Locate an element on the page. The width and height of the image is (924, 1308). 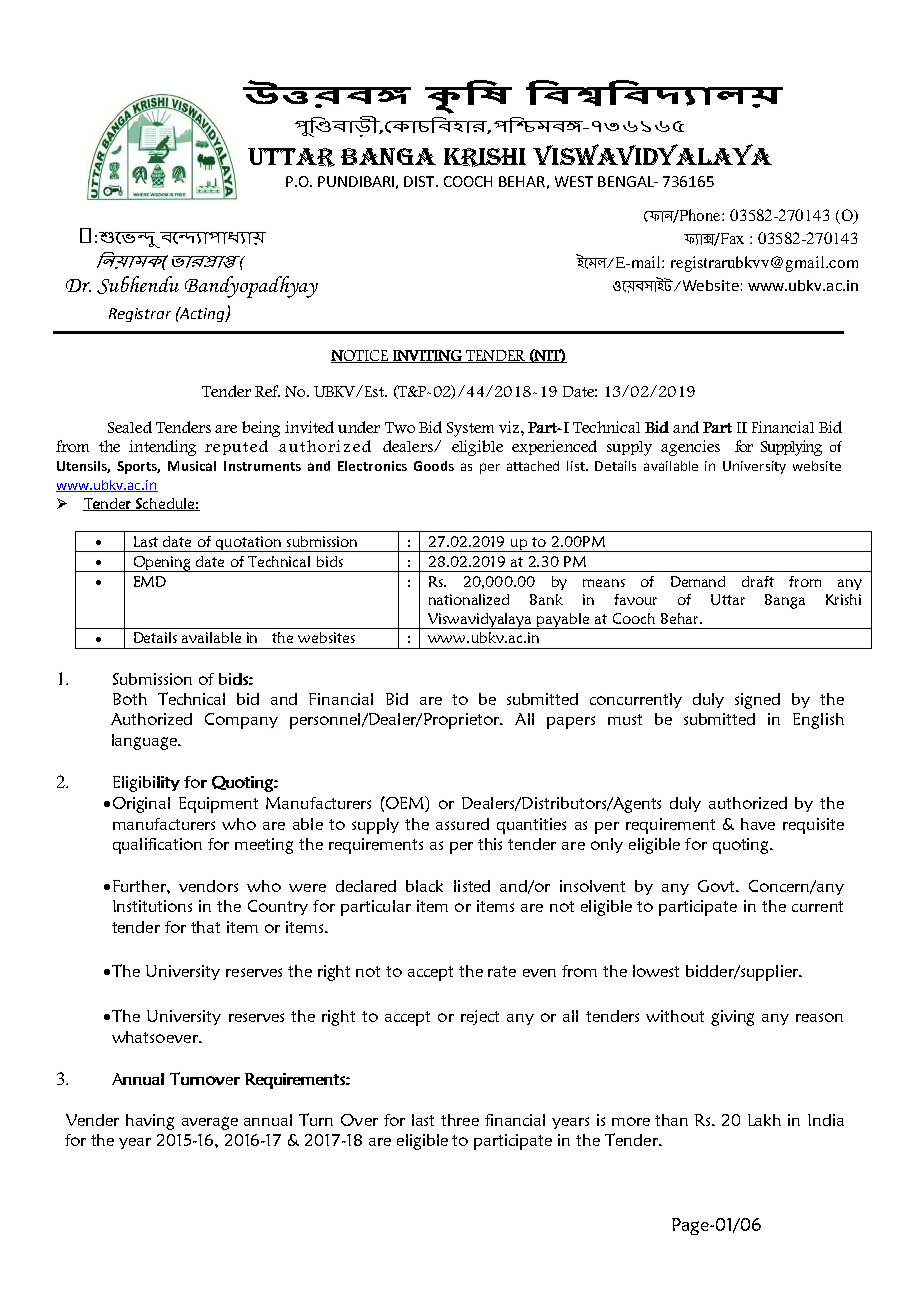
language is located at coordinates (145, 742).
